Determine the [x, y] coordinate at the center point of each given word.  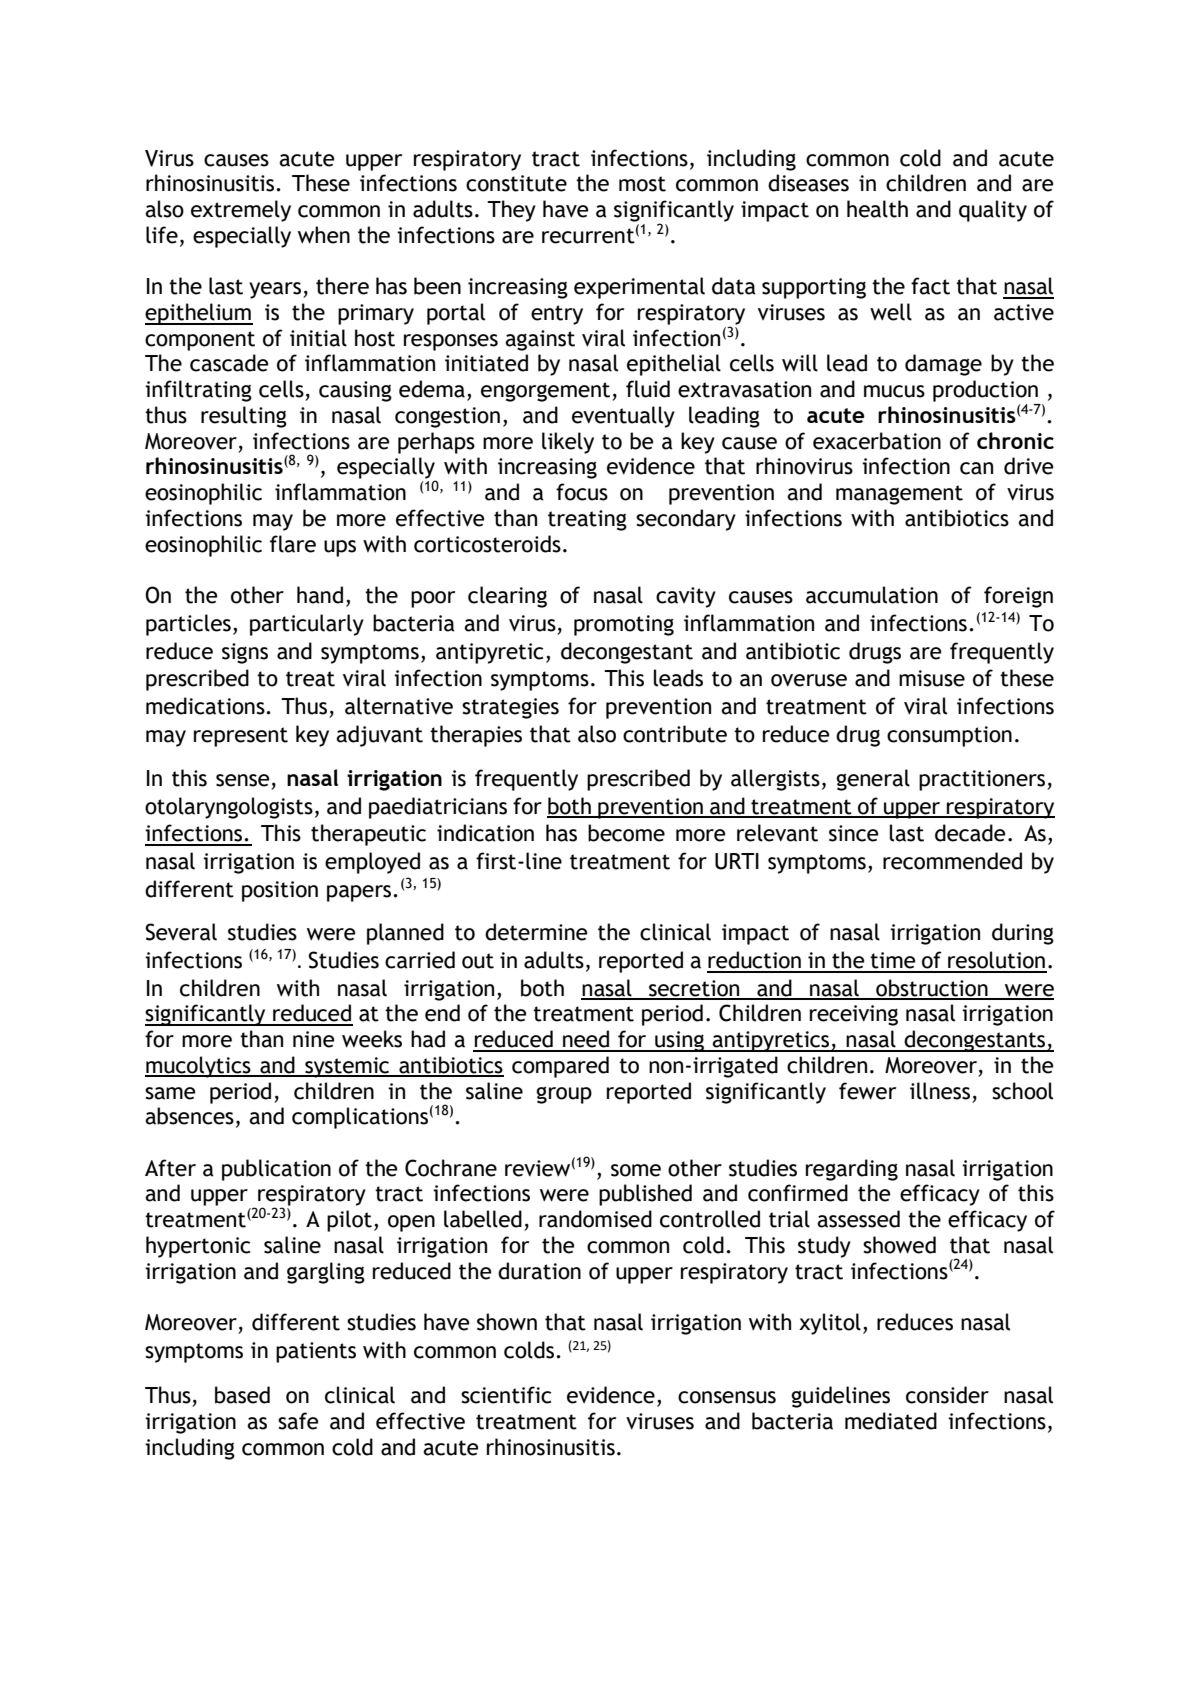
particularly [307, 625]
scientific [506, 1395]
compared [560, 1067]
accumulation [872, 595]
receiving [854, 1015]
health [877, 209]
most [642, 184]
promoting [624, 625]
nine [314, 1039]
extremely [241, 211]
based [242, 1395]
